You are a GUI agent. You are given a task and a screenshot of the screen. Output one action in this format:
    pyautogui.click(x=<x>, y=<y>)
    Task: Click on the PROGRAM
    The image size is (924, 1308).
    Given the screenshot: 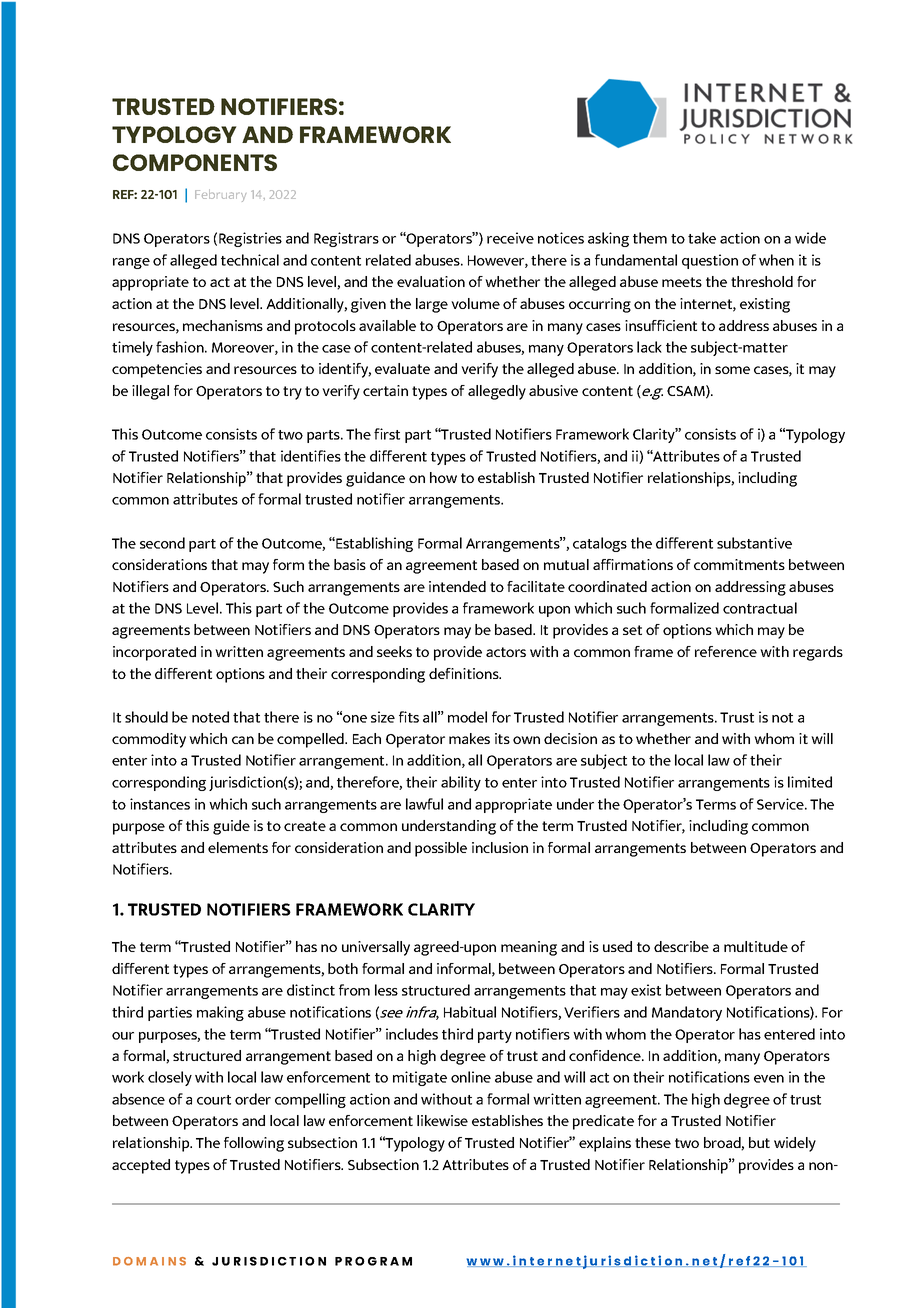 What is the action you would take?
    pyautogui.click(x=373, y=1261)
